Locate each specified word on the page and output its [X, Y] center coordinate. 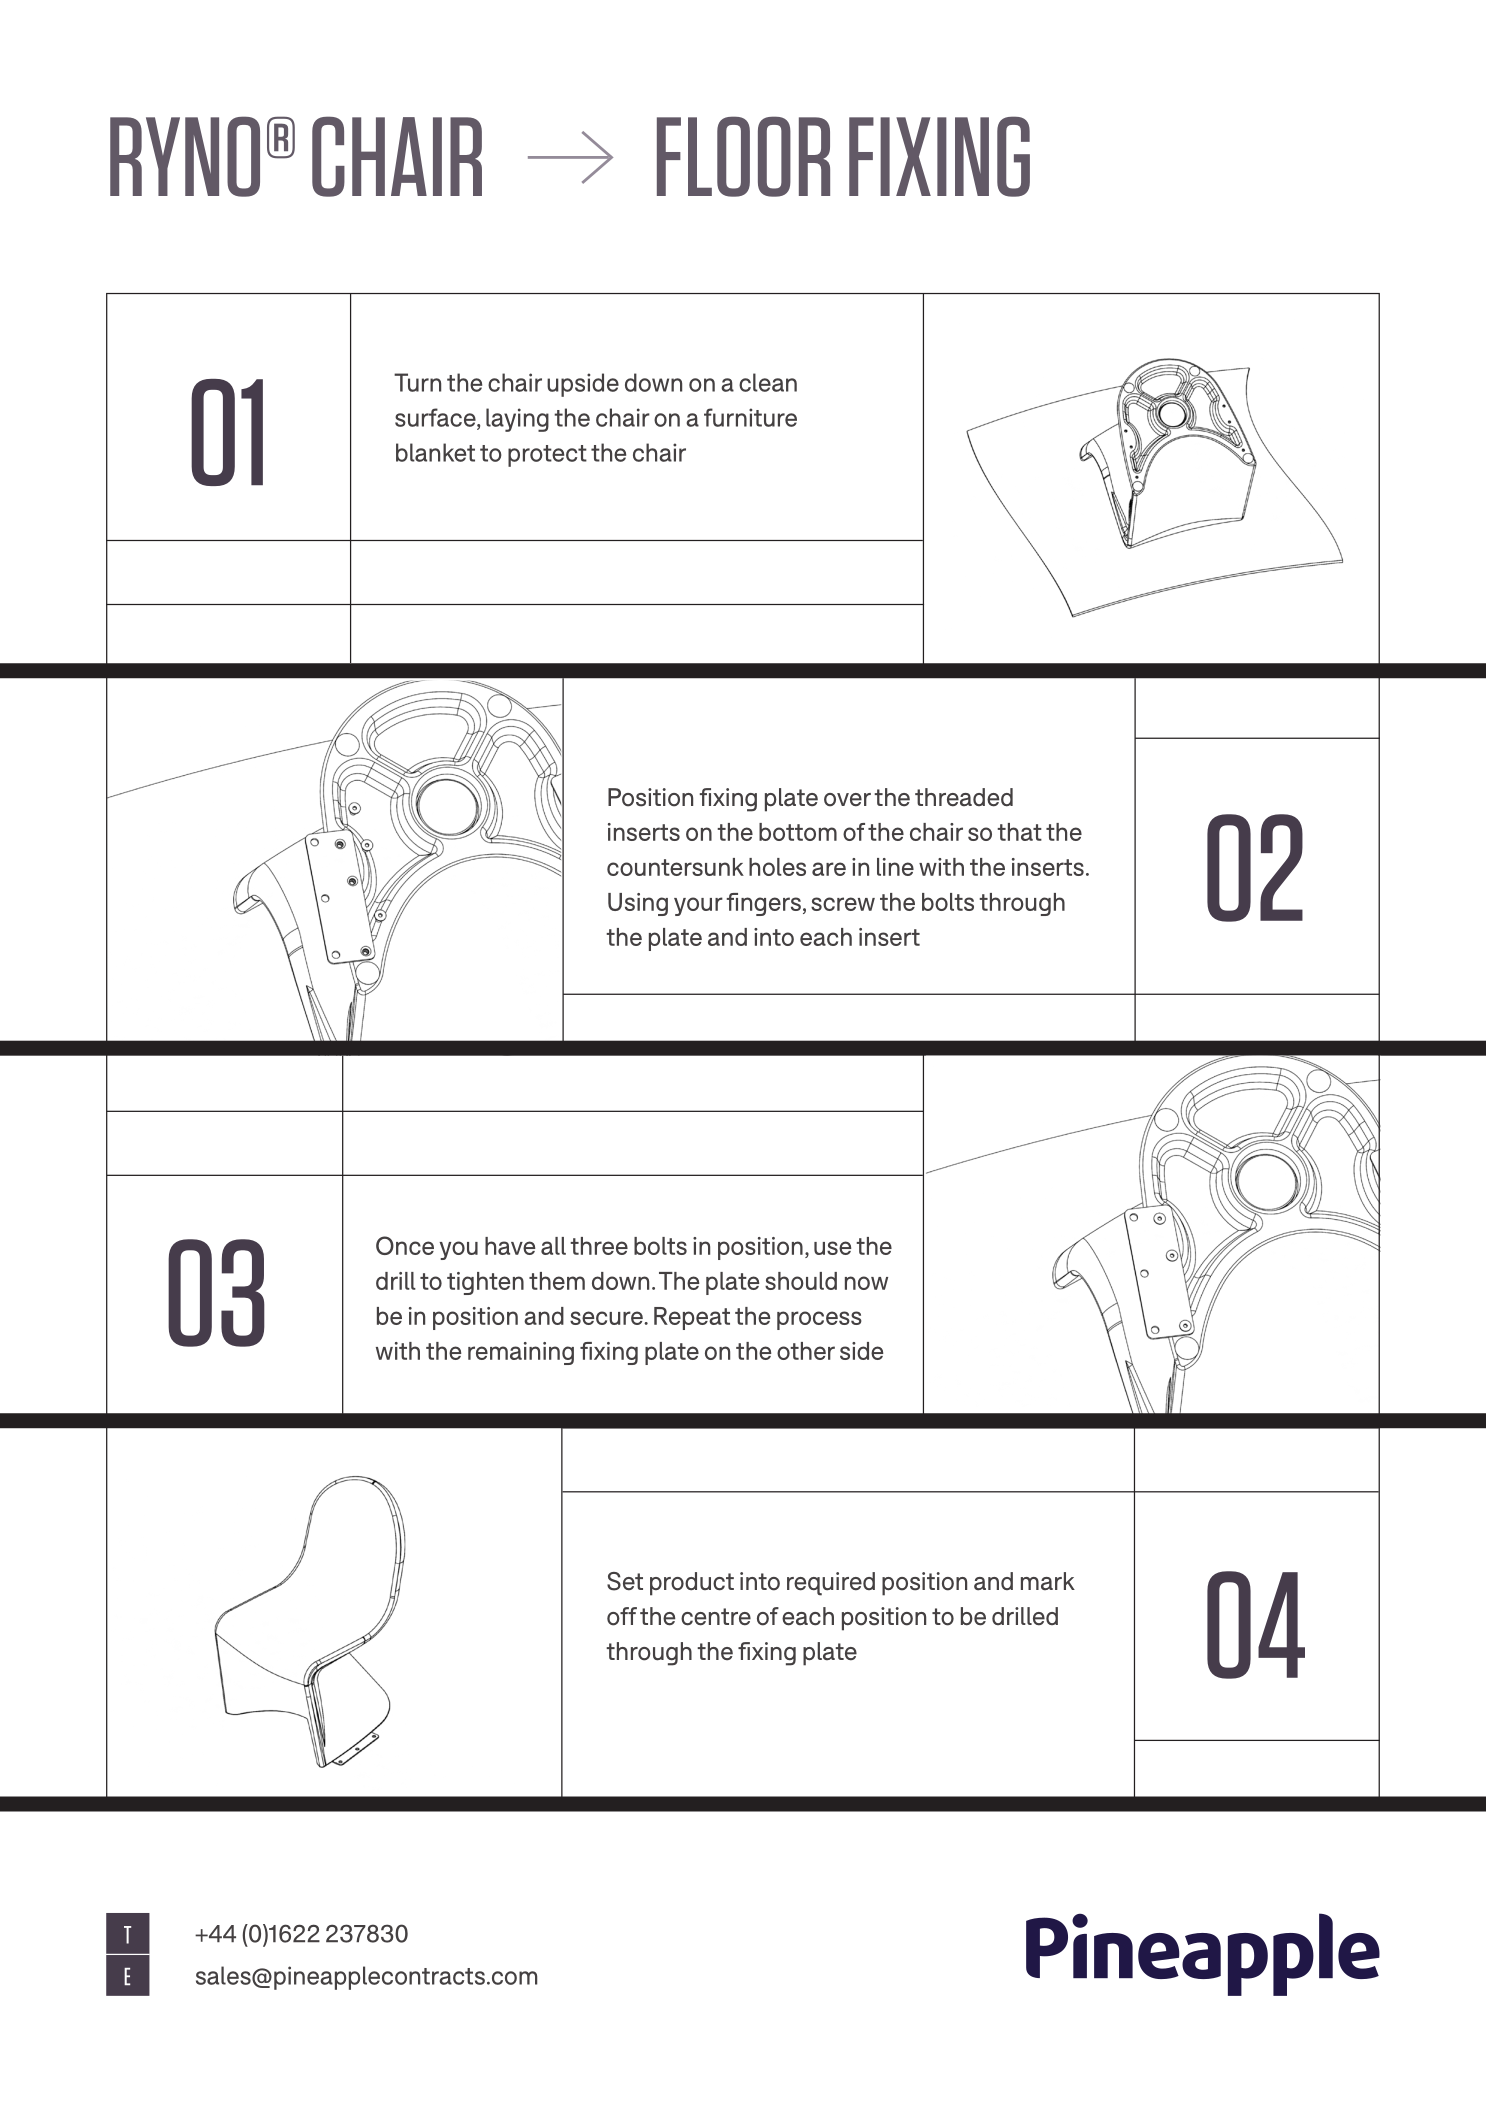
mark [1048, 1581]
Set [625, 1581]
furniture [750, 417]
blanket [435, 452]
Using [638, 904]
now [866, 1283]
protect [547, 456]
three [599, 1246]
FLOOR [743, 156]
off [622, 1616]
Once [405, 1245]
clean [768, 382]
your [698, 906]
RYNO [185, 156]
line [895, 867]
